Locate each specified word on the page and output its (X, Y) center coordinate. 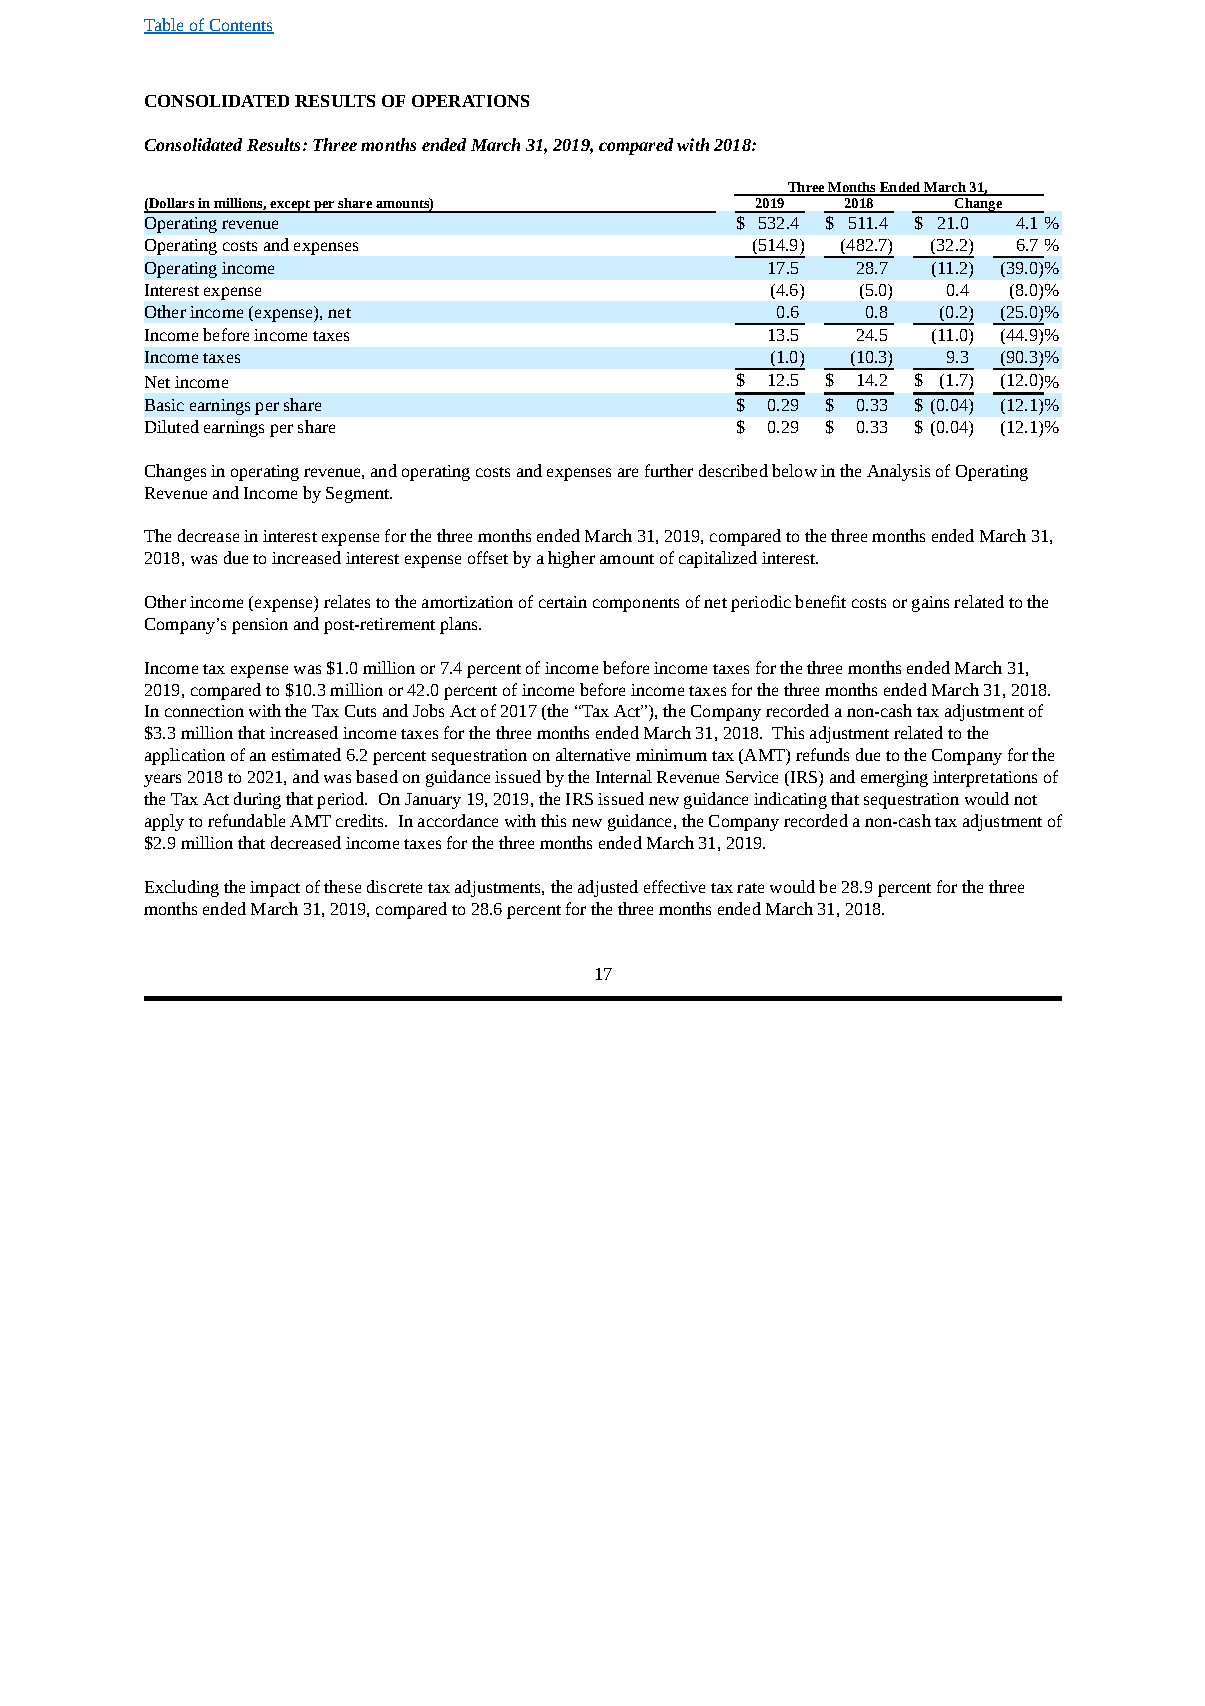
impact (275, 889)
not (1025, 800)
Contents (240, 26)
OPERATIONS (470, 101)
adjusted (608, 888)
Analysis (898, 472)
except (290, 206)
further (669, 470)
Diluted (172, 426)
